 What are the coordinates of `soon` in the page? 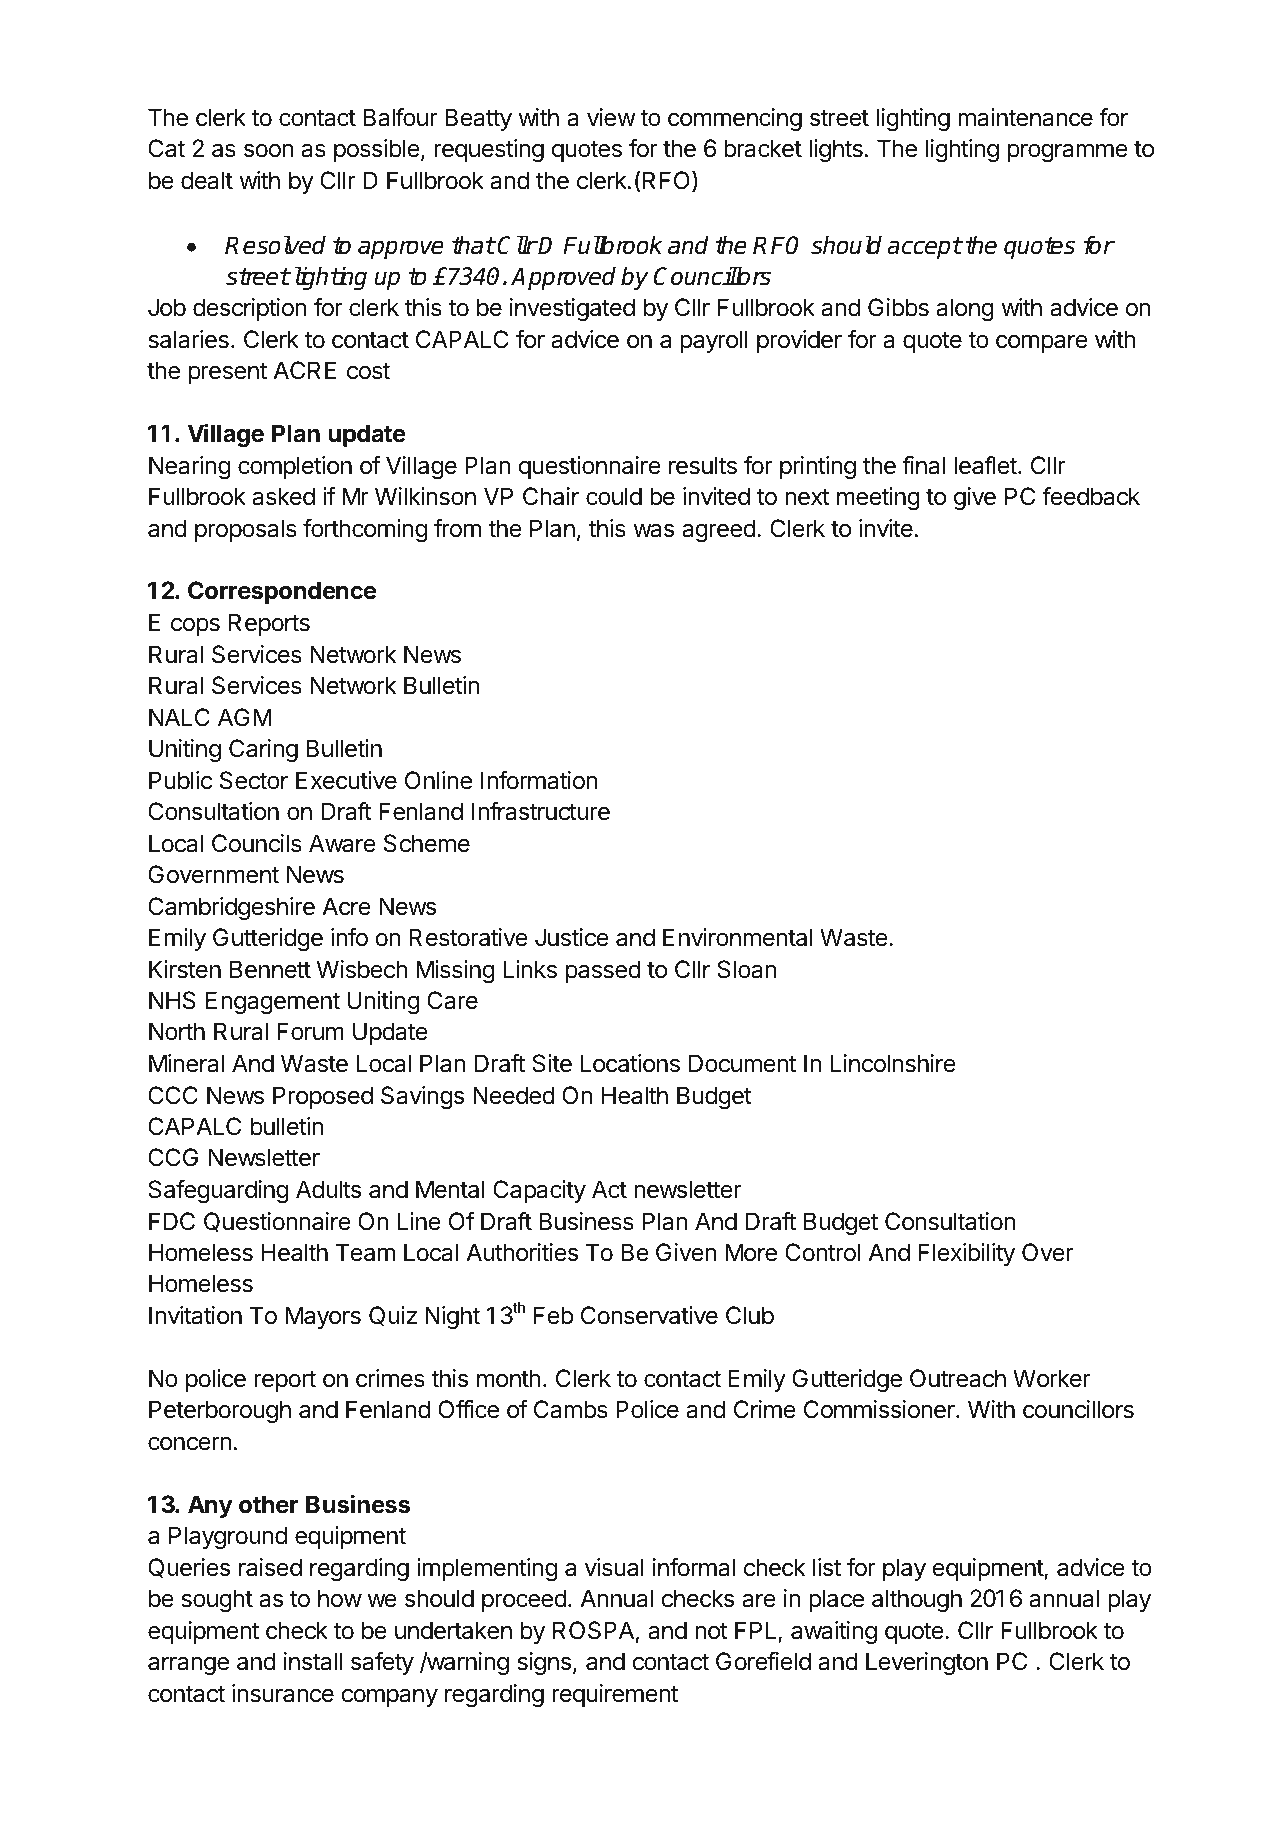 It's located at (269, 151).
